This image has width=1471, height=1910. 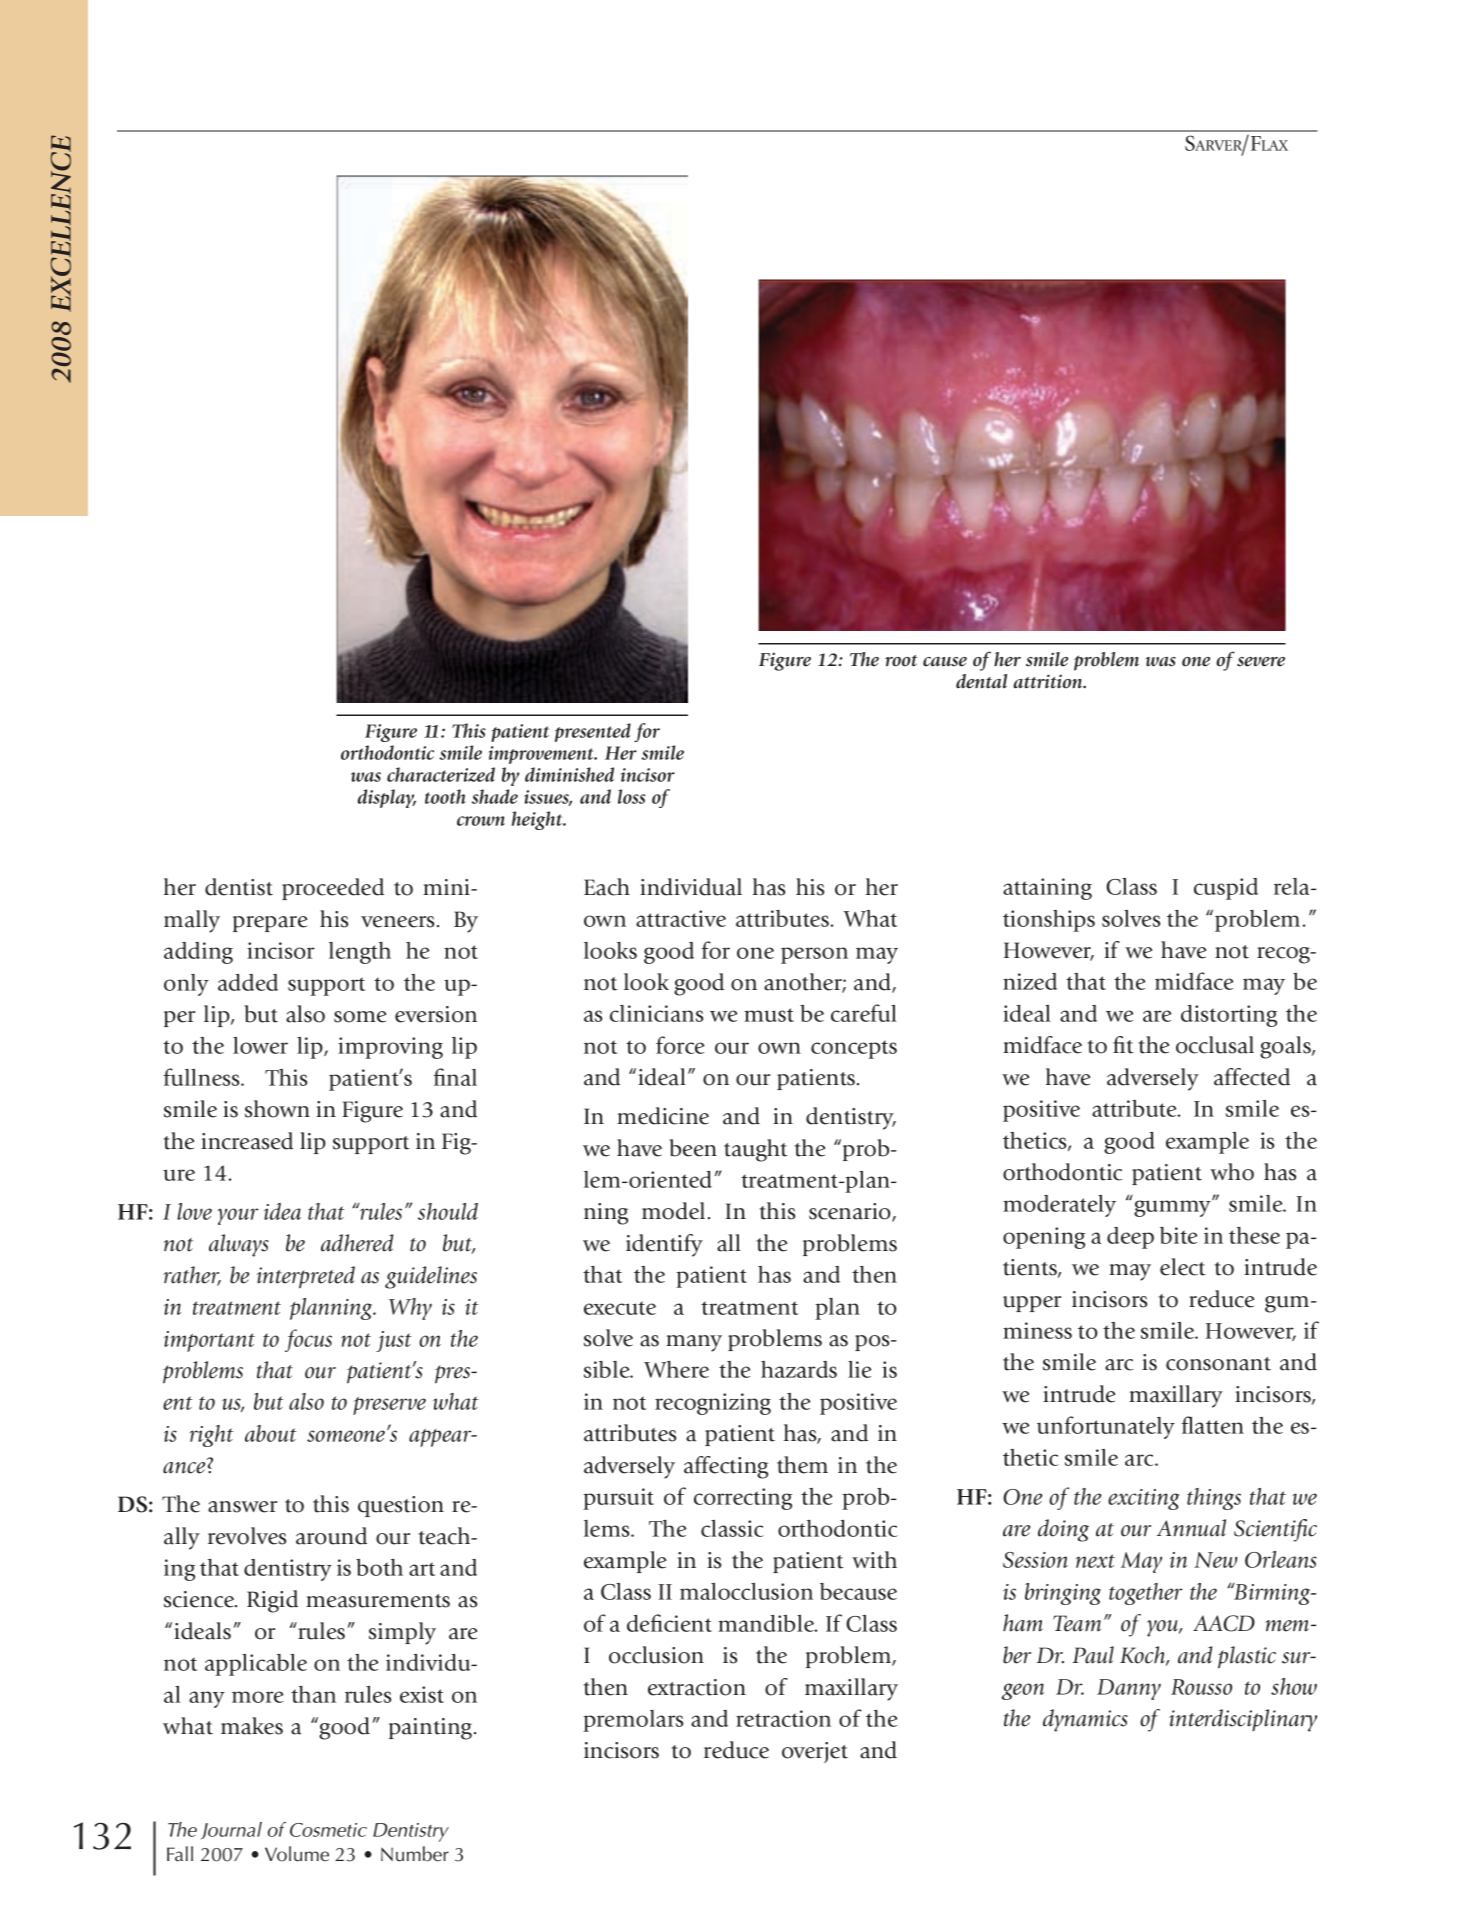 What do you see at coordinates (328, 1830) in the image?
I see `Cosmetic` at bounding box center [328, 1830].
